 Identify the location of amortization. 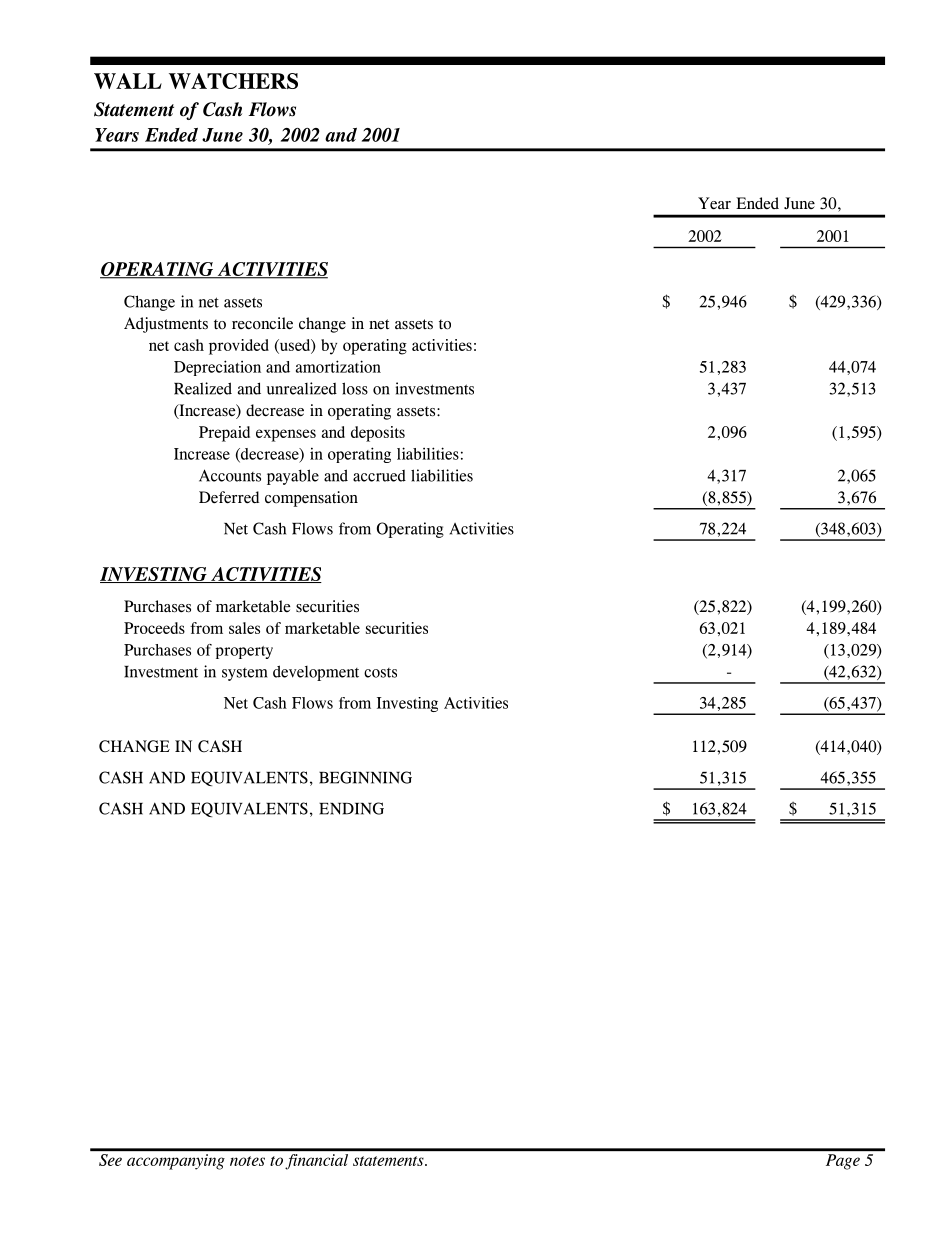
(338, 366).
